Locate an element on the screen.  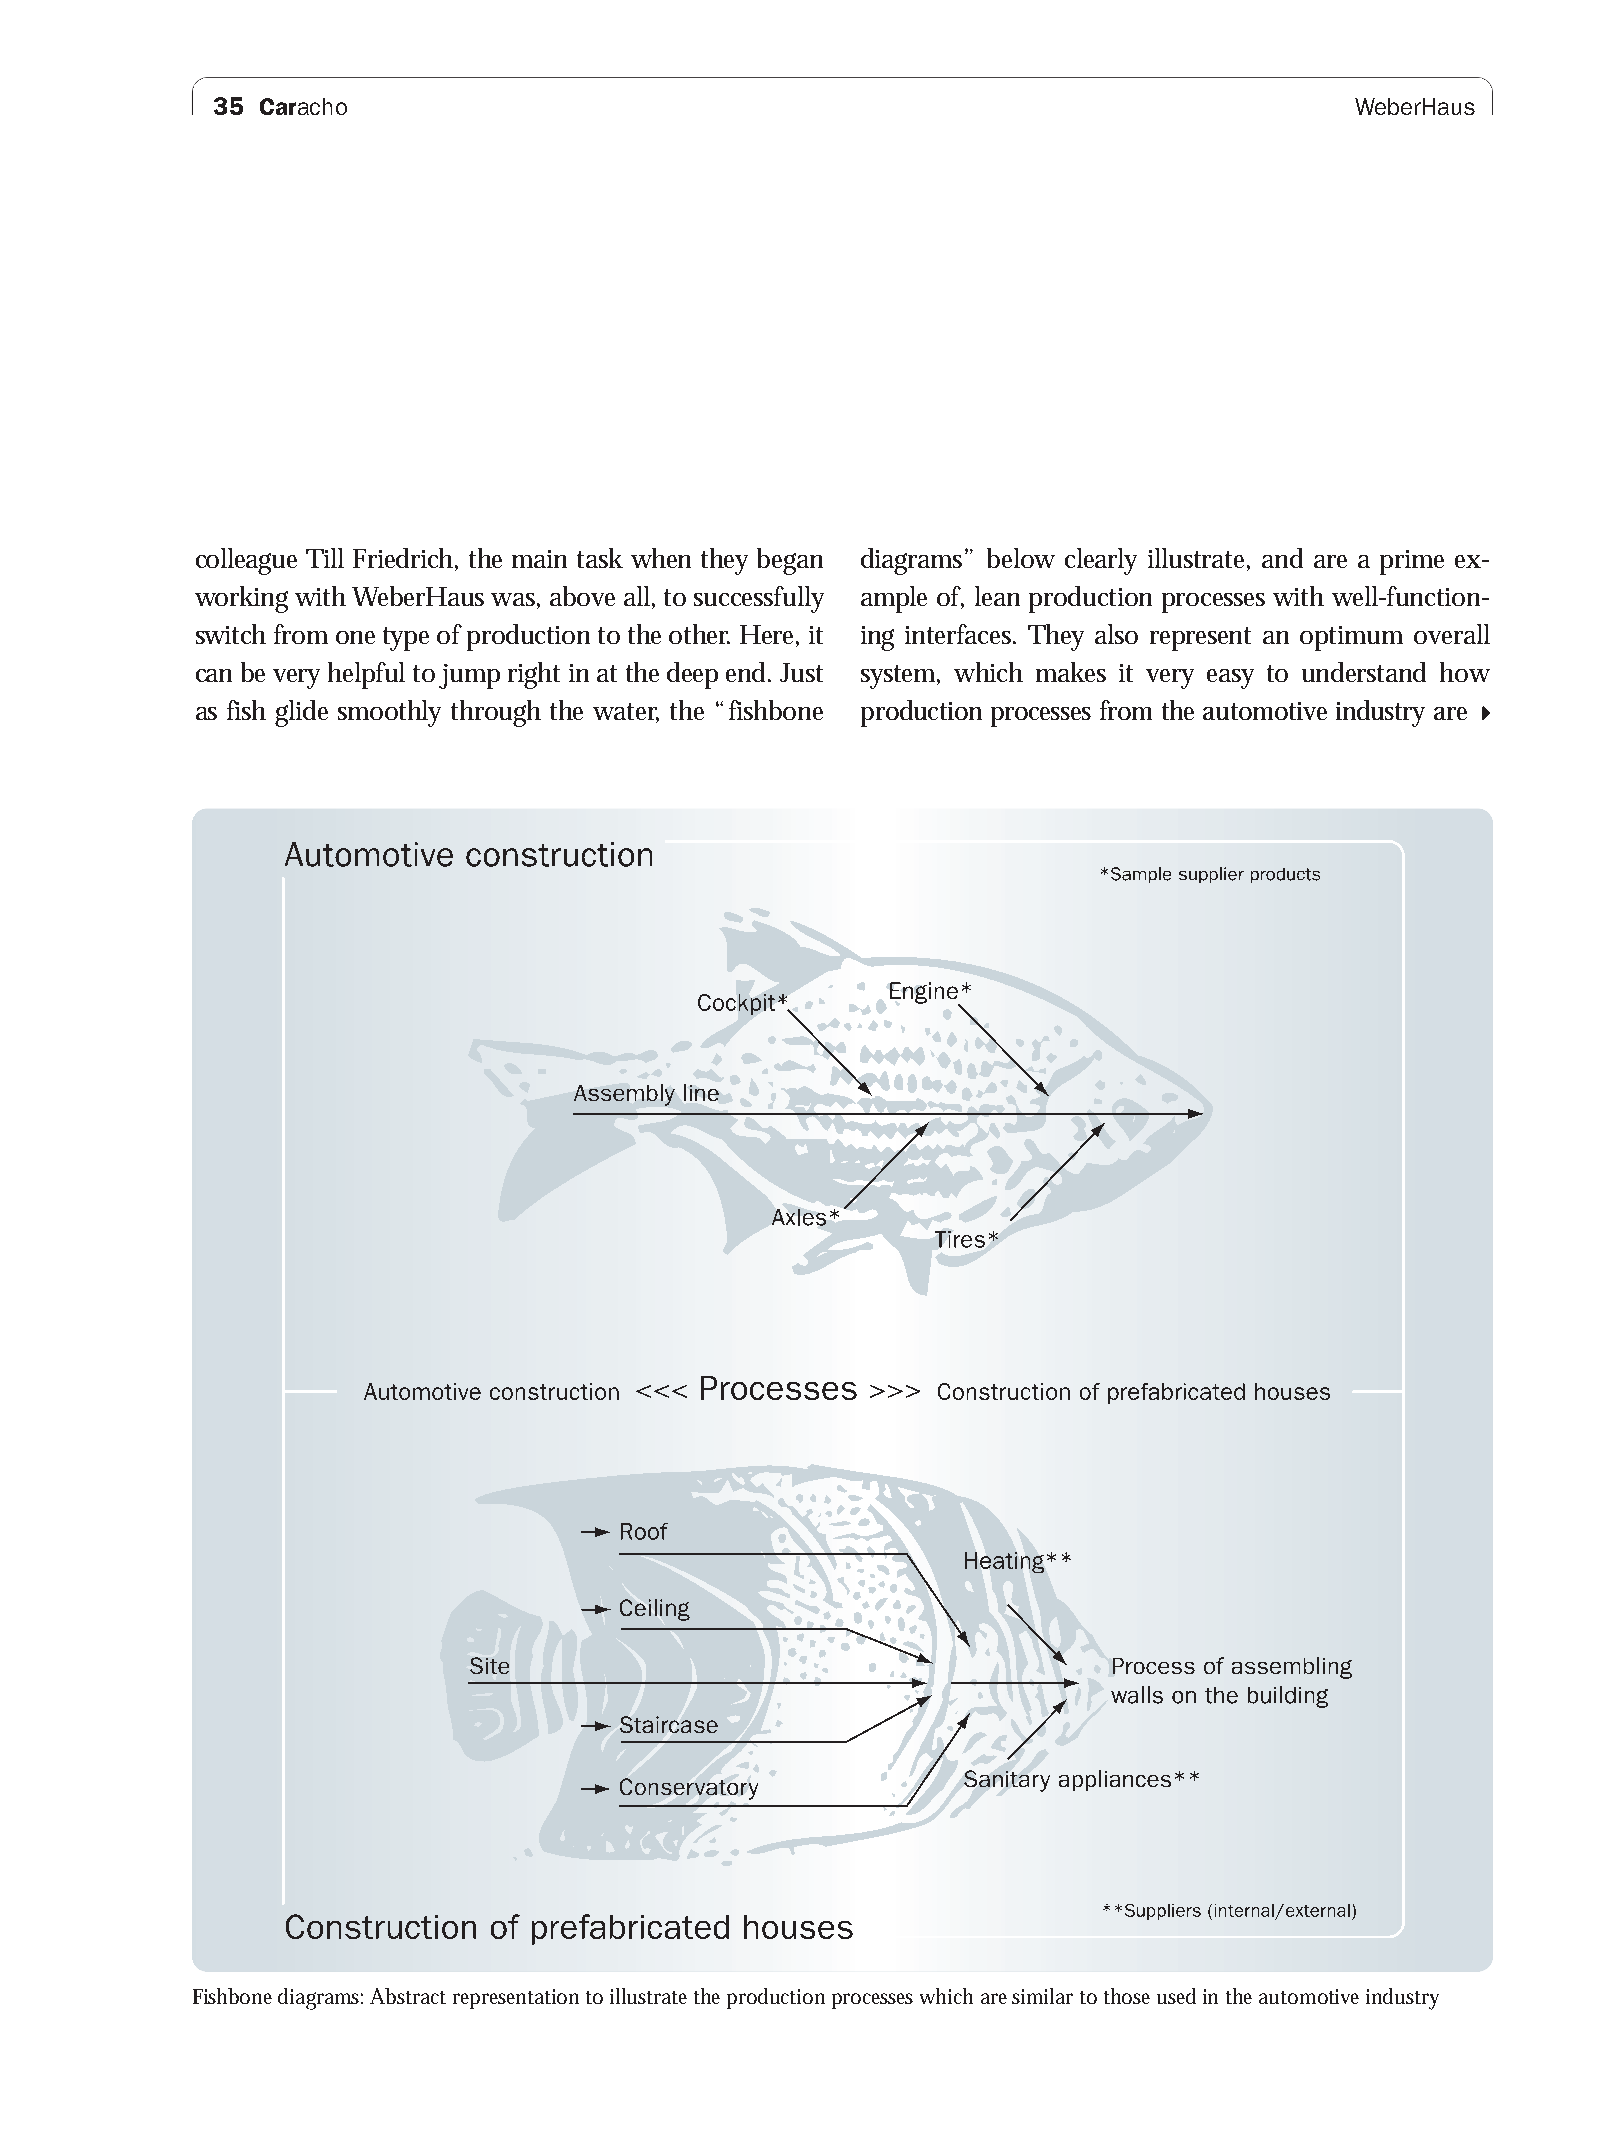
similar is located at coordinates (1042, 1996).
